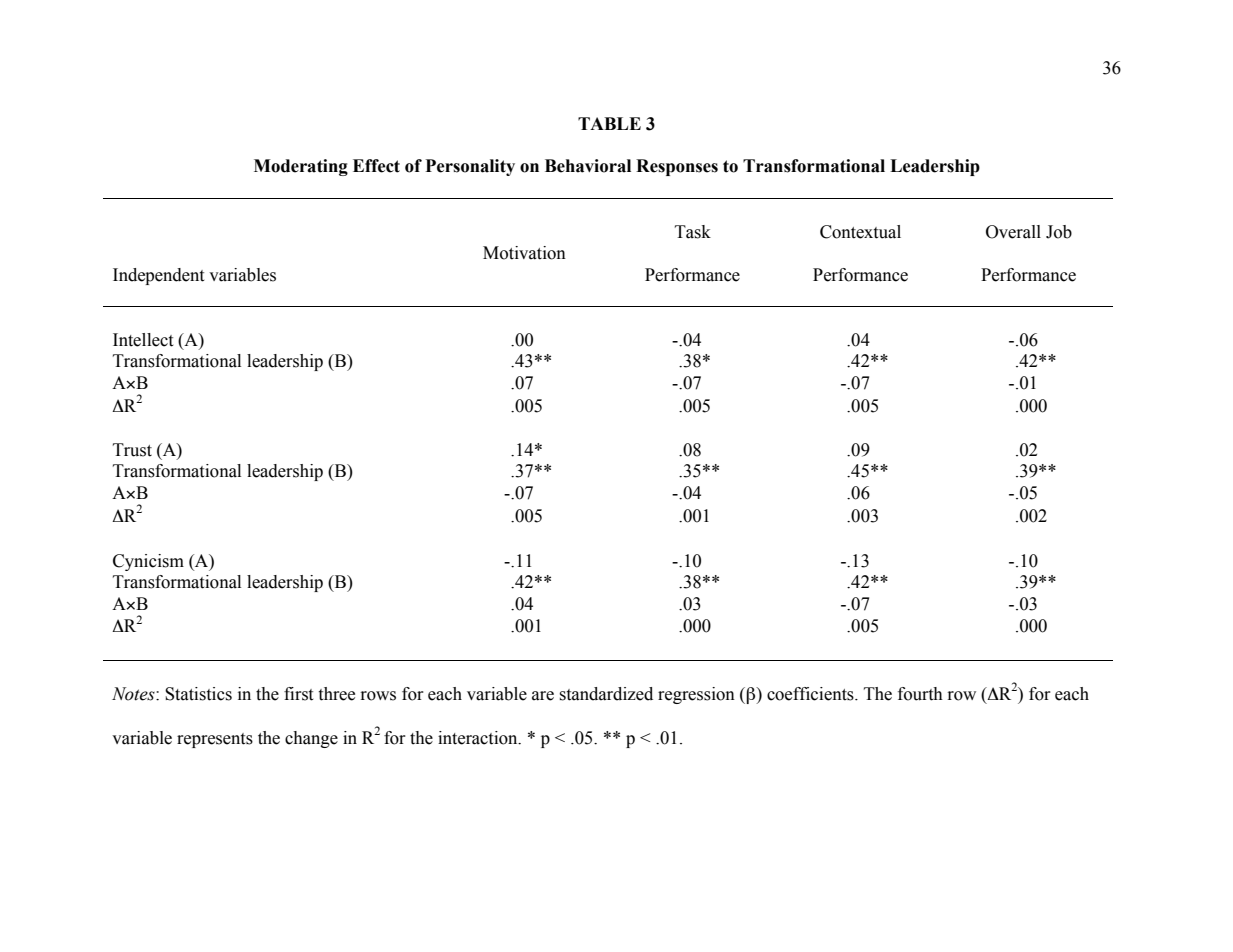 The width and height of the screenshot is (1233, 952). I want to click on Motivation, so click(524, 253).
